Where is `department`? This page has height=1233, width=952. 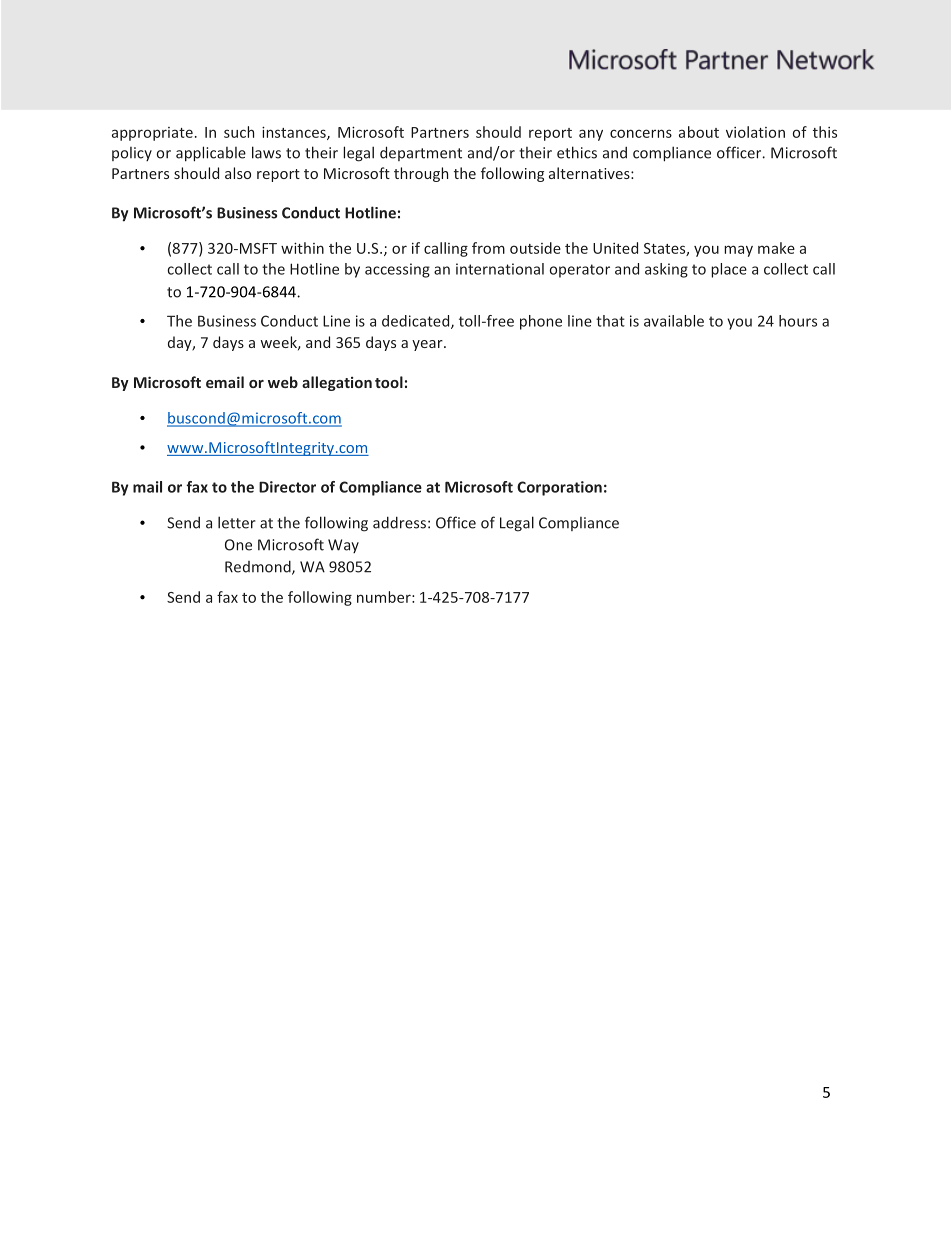 department is located at coordinates (421, 153).
